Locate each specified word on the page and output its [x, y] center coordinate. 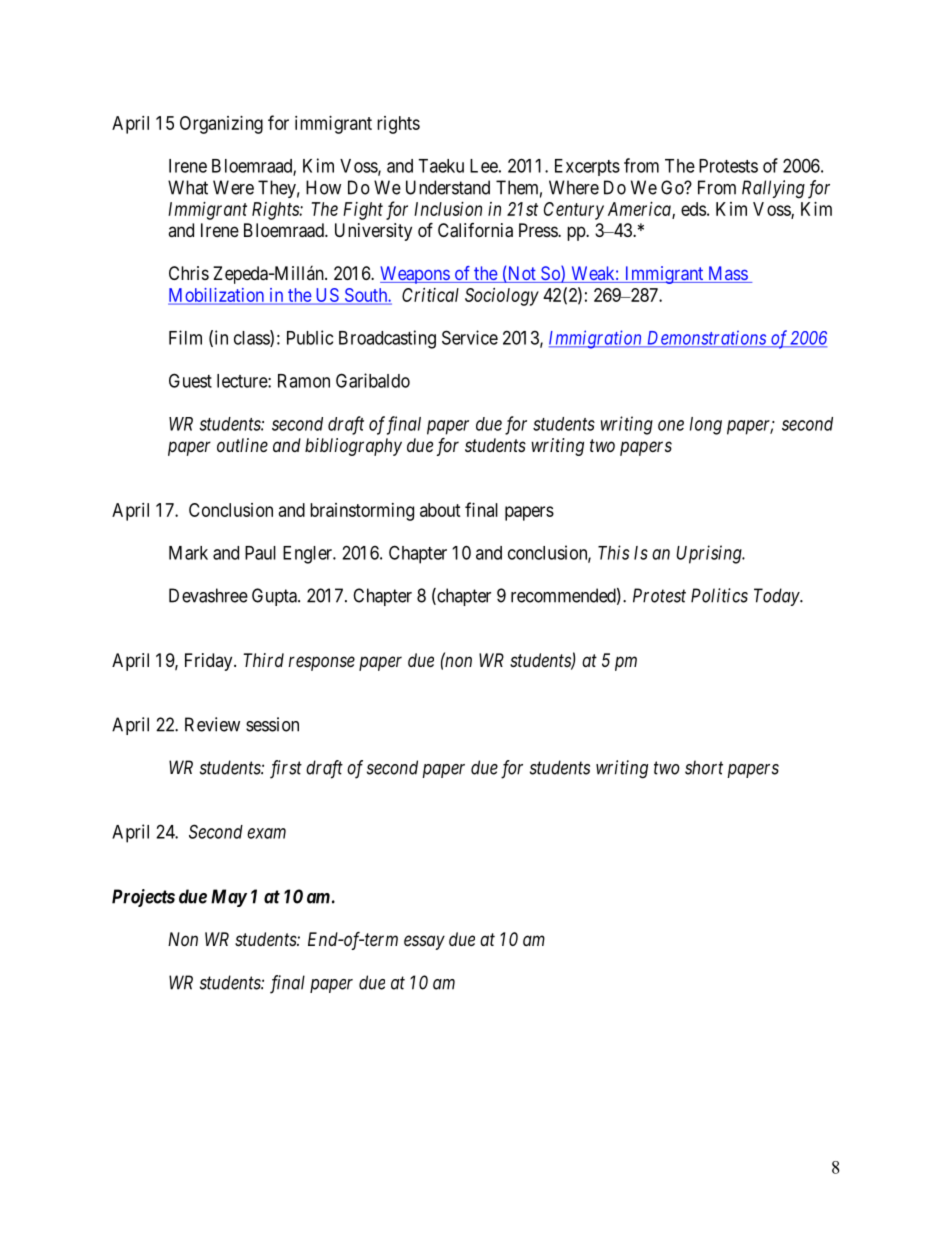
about [440, 510]
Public [310, 337]
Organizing [221, 125]
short [704, 767]
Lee [484, 166]
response [322, 663]
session [272, 724]
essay [424, 942]
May [229, 898]
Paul [260, 553]
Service [470, 337]
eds [693, 209]
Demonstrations [706, 338]
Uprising [710, 554]
